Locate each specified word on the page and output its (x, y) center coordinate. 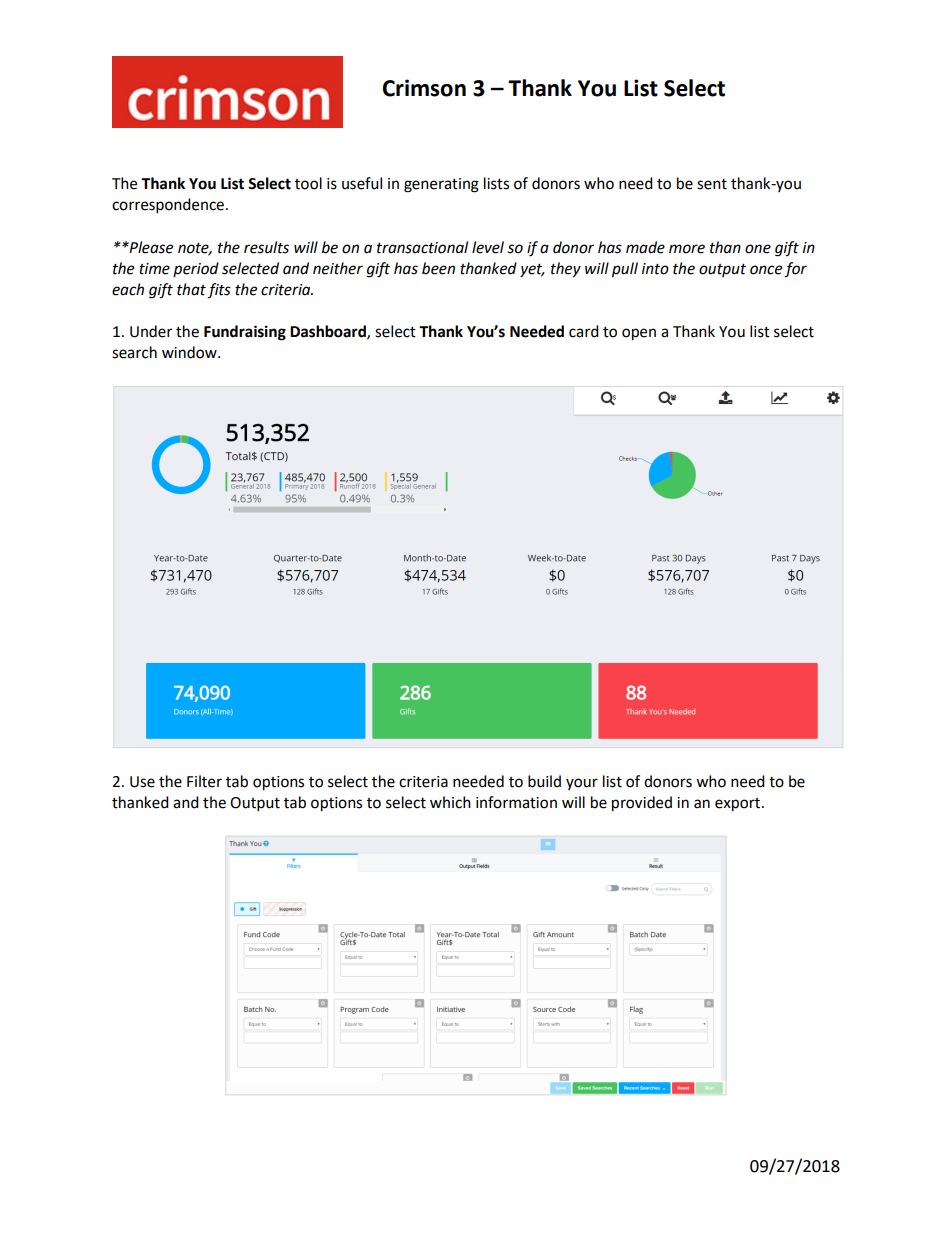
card (584, 331)
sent (712, 184)
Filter (204, 781)
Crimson (424, 88)
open (639, 334)
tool (308, 183)
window (190, 352)
